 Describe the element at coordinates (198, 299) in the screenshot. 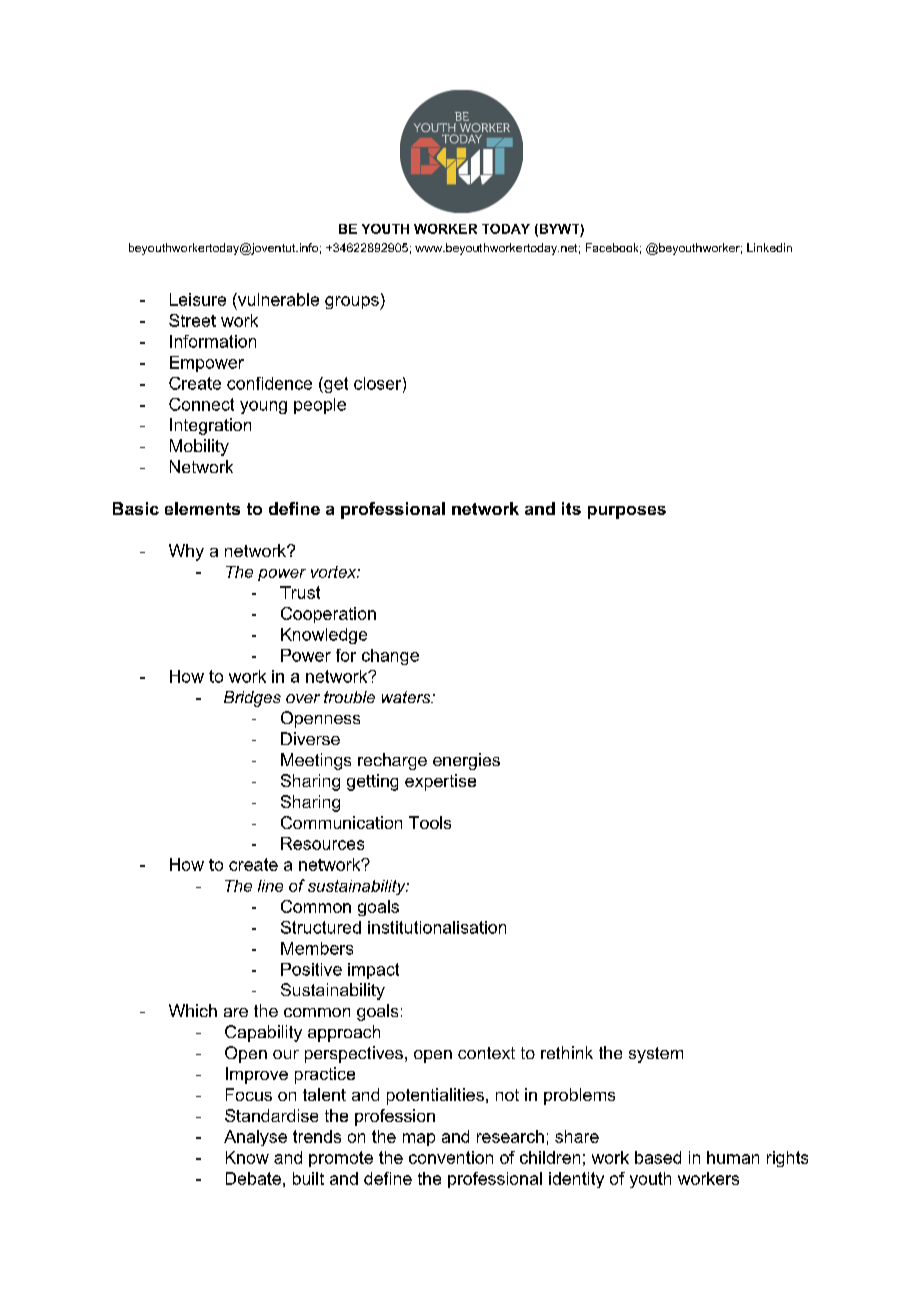

I see `Leisure` at that location.
